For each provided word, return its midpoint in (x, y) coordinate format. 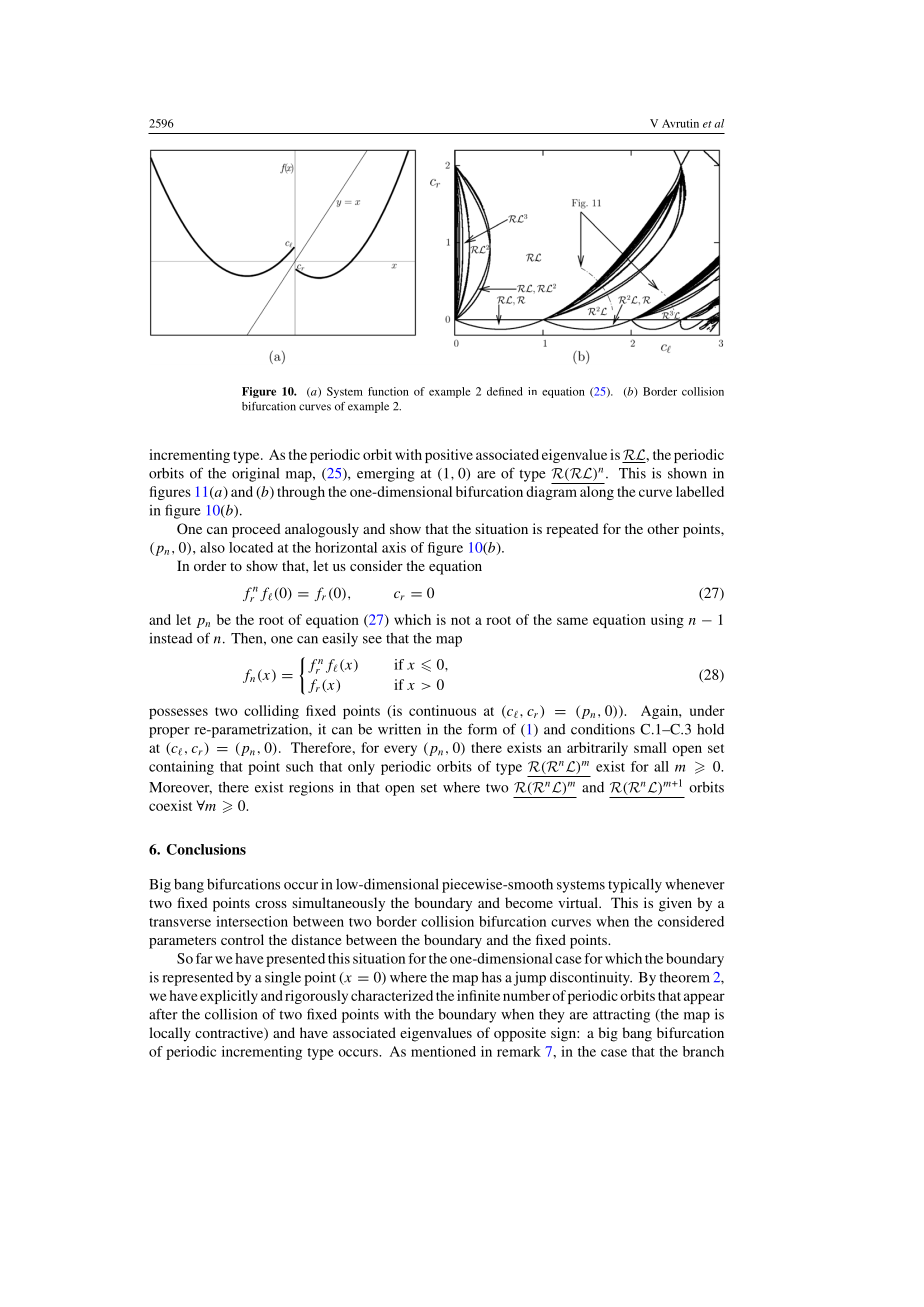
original (255, 475)
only (361, 768)
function (388, 391)
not (460, 620)
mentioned (443, 1051)
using (667, 621)
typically (635, 886)
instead (171, 638)
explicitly (229, 997)
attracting (621, 1016)
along (597, 493)
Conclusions (206, 849)
